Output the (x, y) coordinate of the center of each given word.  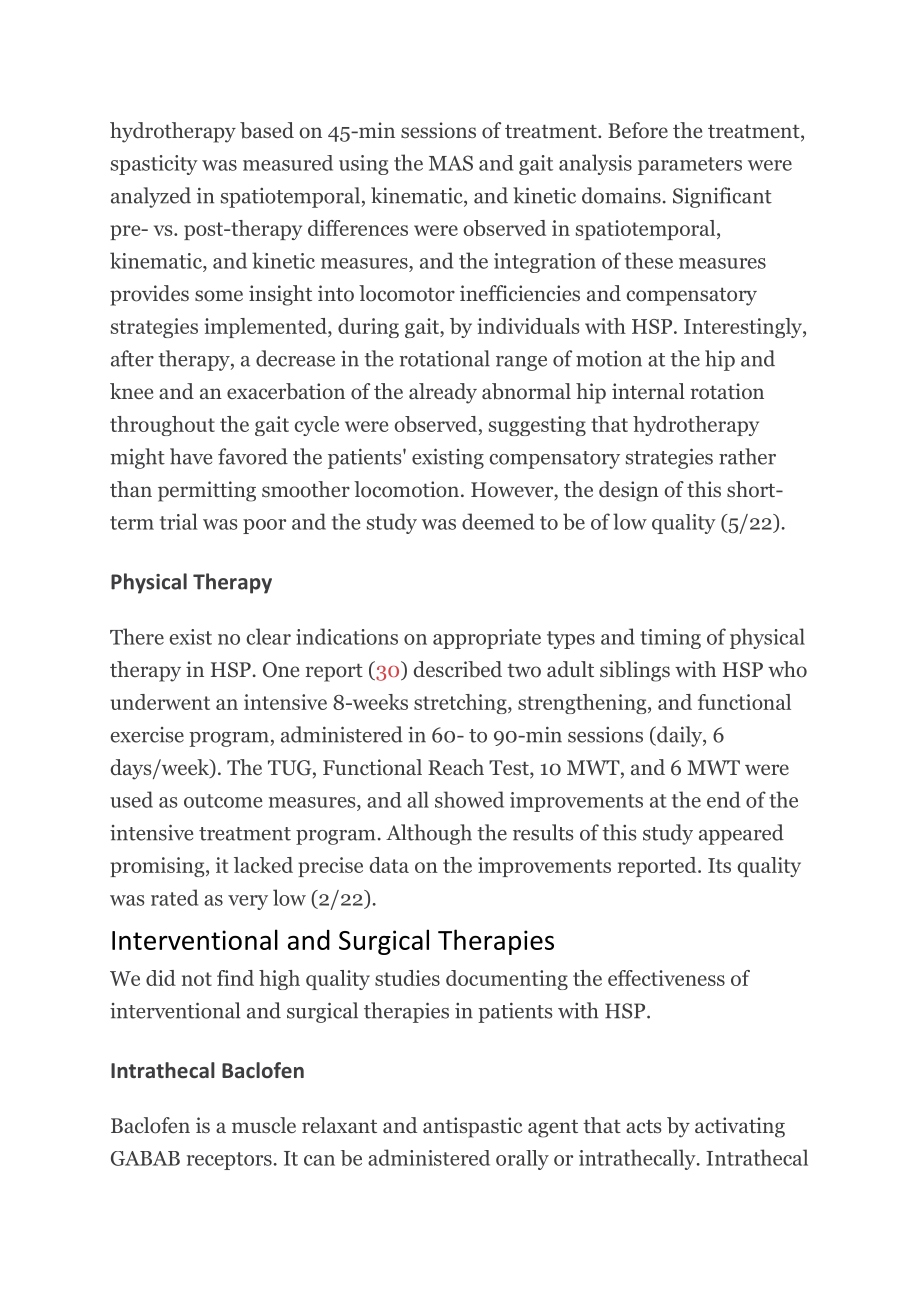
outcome (223, 801)
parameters (690, 166)
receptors (229, 1161)
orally (522, 1160)
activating (740, 1127)
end (723, 799)
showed (469, 799)
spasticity (154, 165)
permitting (207, 491)
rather (747, 456)
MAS (451, 163)
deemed (498, 521)
